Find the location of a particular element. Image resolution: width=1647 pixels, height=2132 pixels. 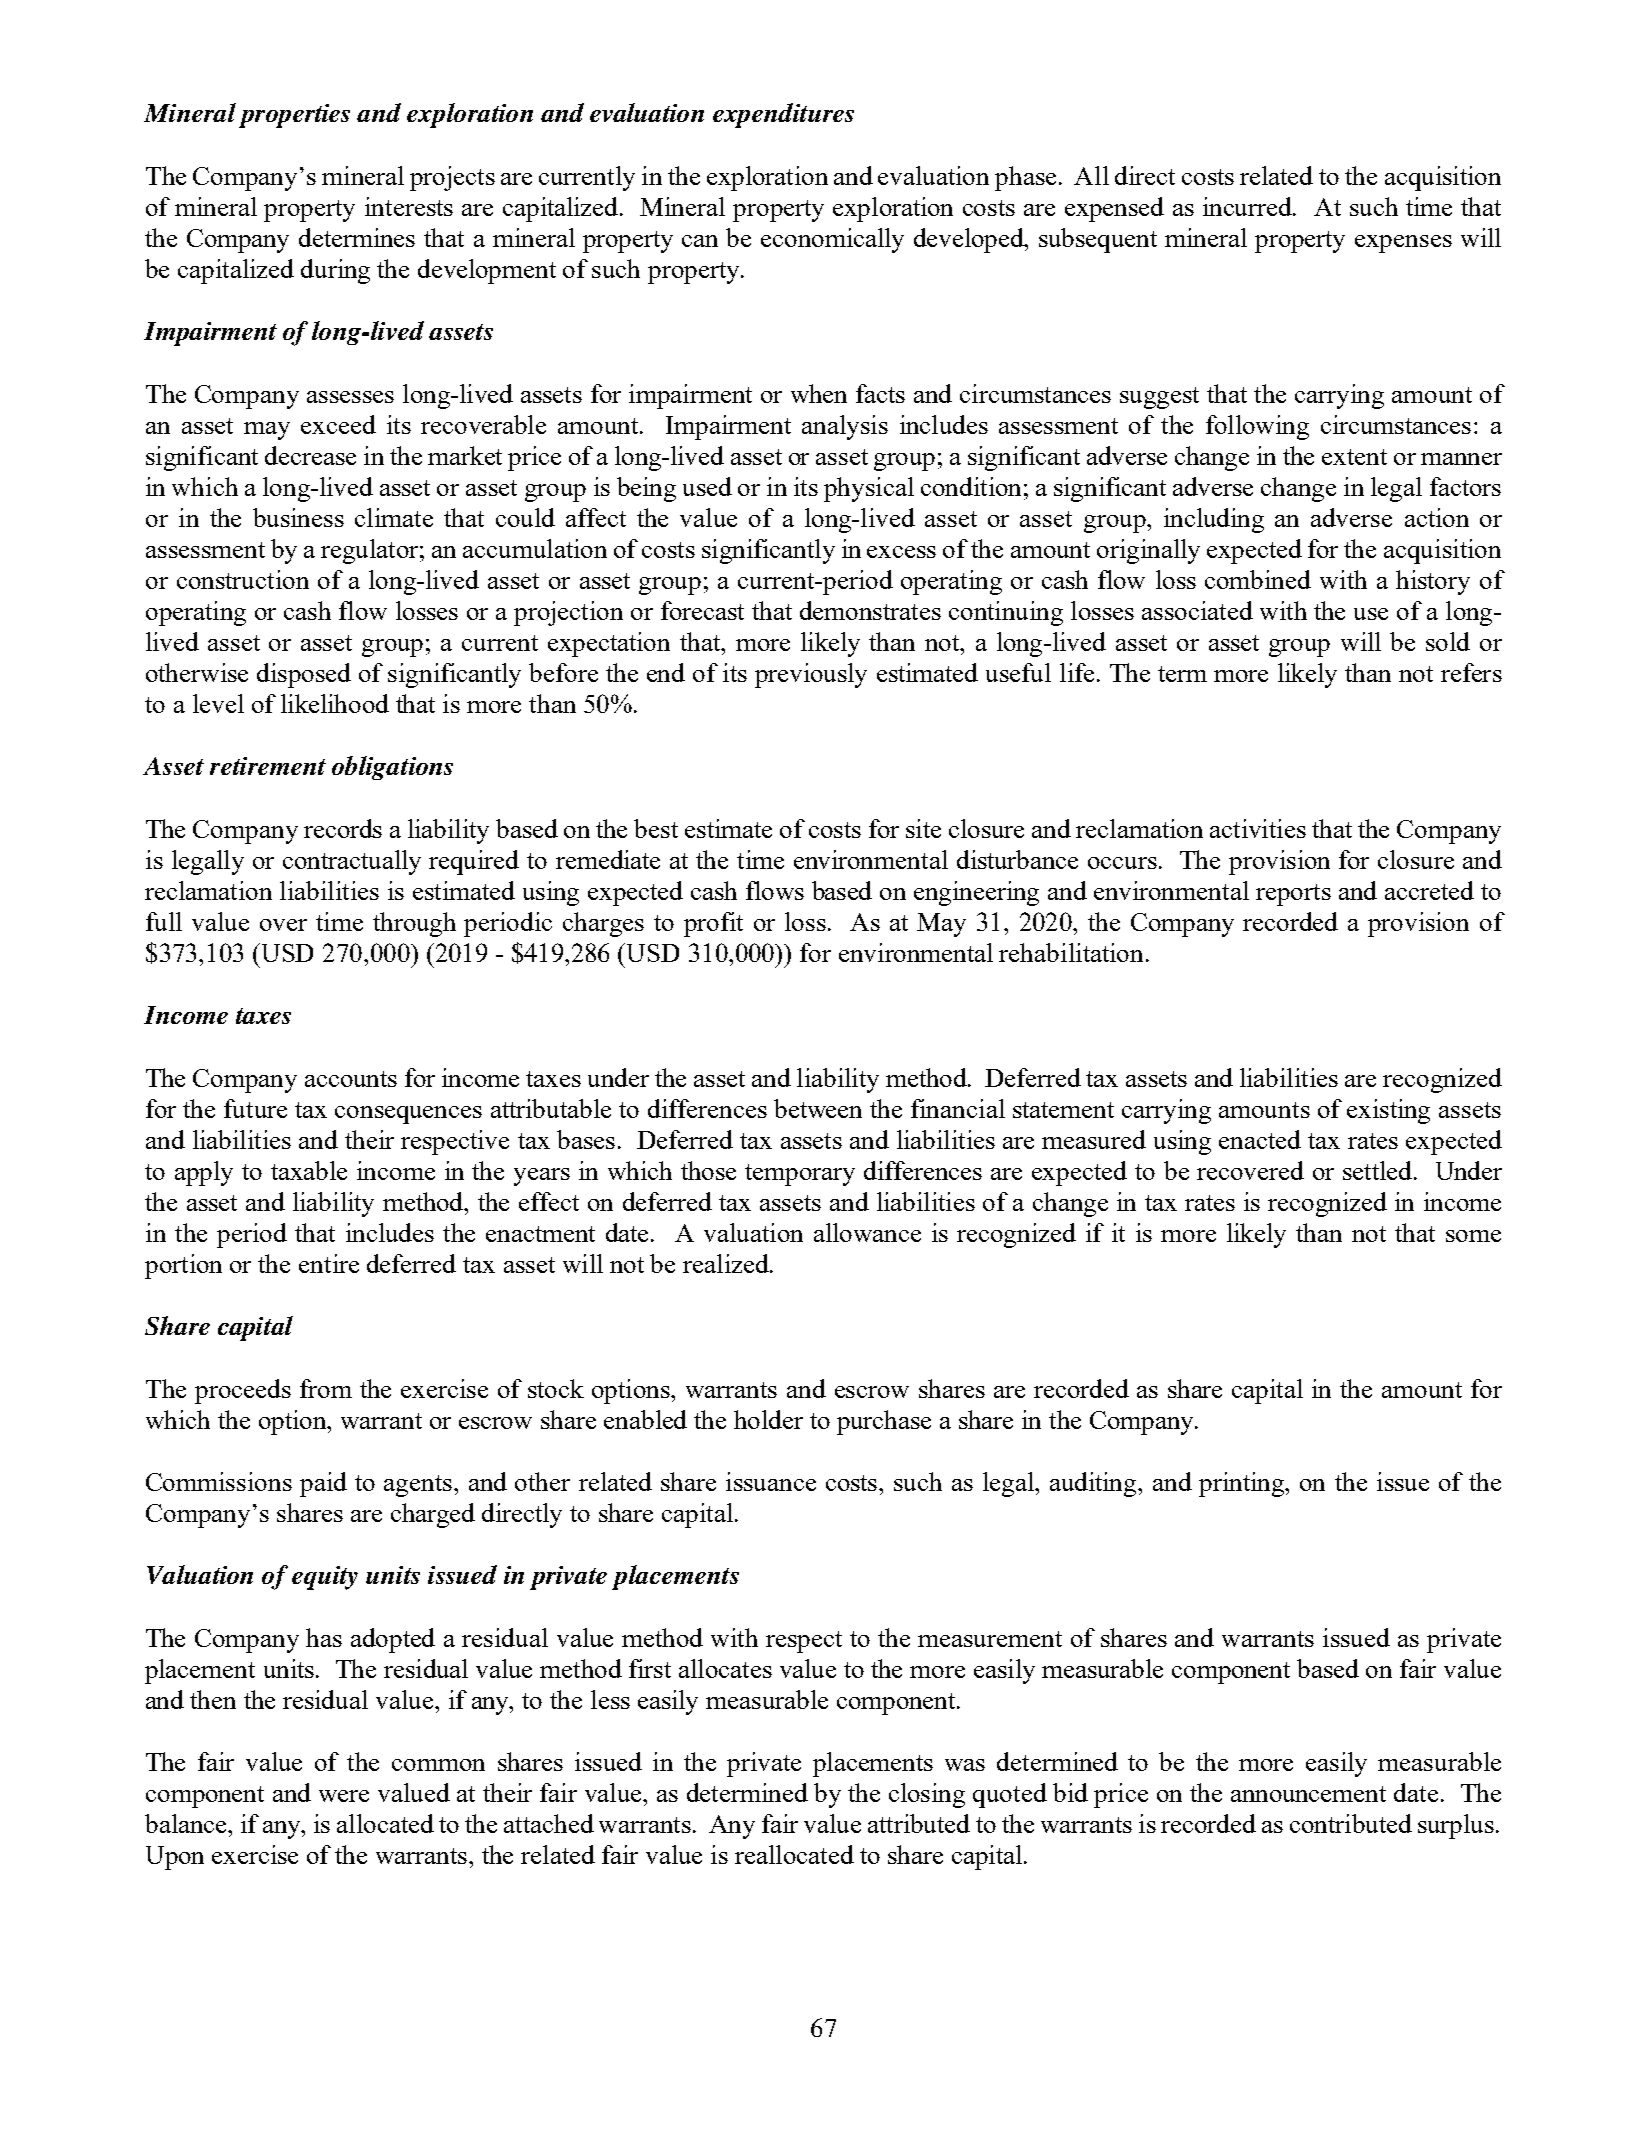

were is located at coordinates (344, 1796).
